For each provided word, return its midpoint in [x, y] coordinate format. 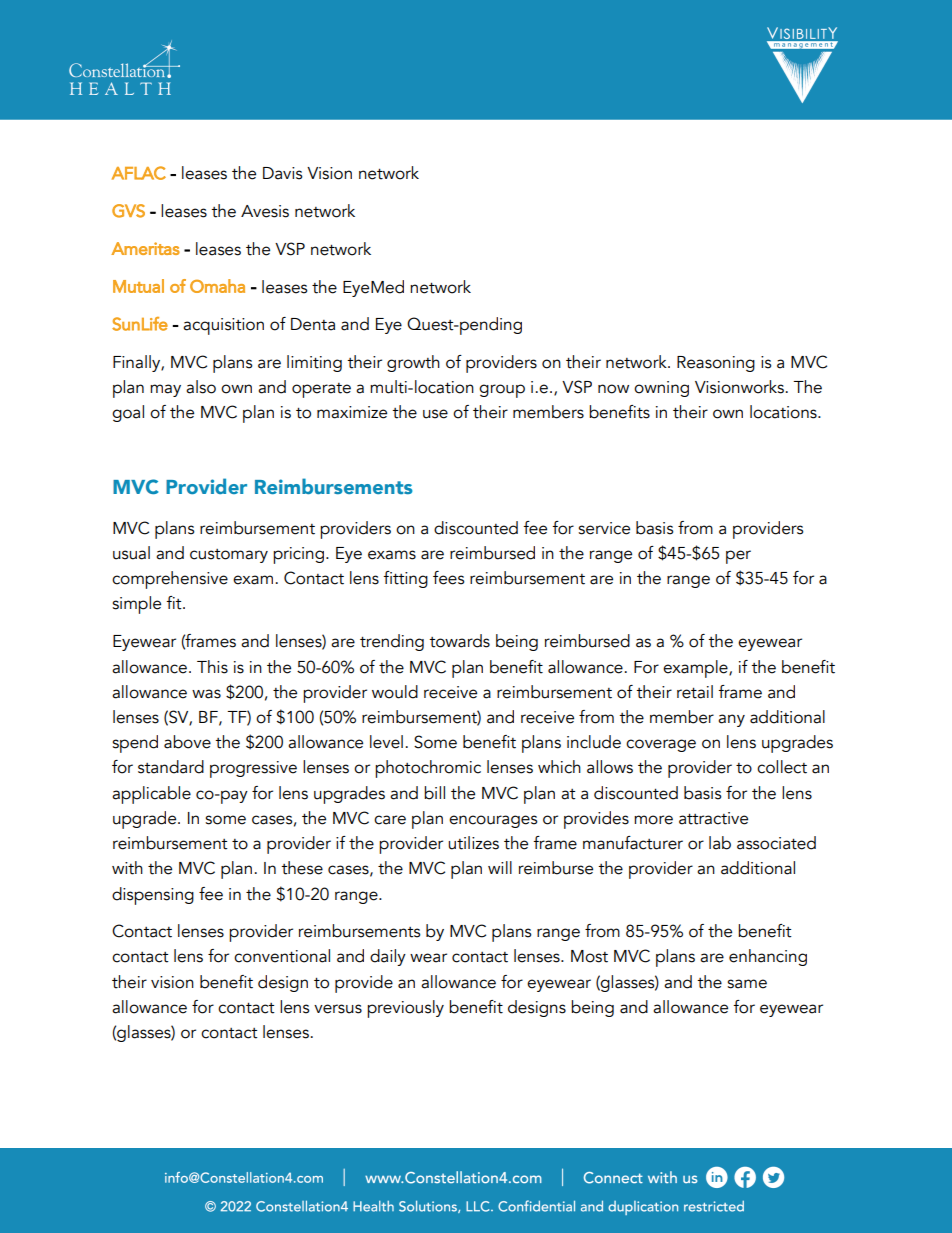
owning [661, 389]
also [201, 387]
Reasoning [716, 364]
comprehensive [170, 580]
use [435, 414]
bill [434, 793]
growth [413, 363]
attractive [713, 818]
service [604, 528]
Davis [283, 173]
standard [171, 767]
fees [449, 578]
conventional [282, 956]
